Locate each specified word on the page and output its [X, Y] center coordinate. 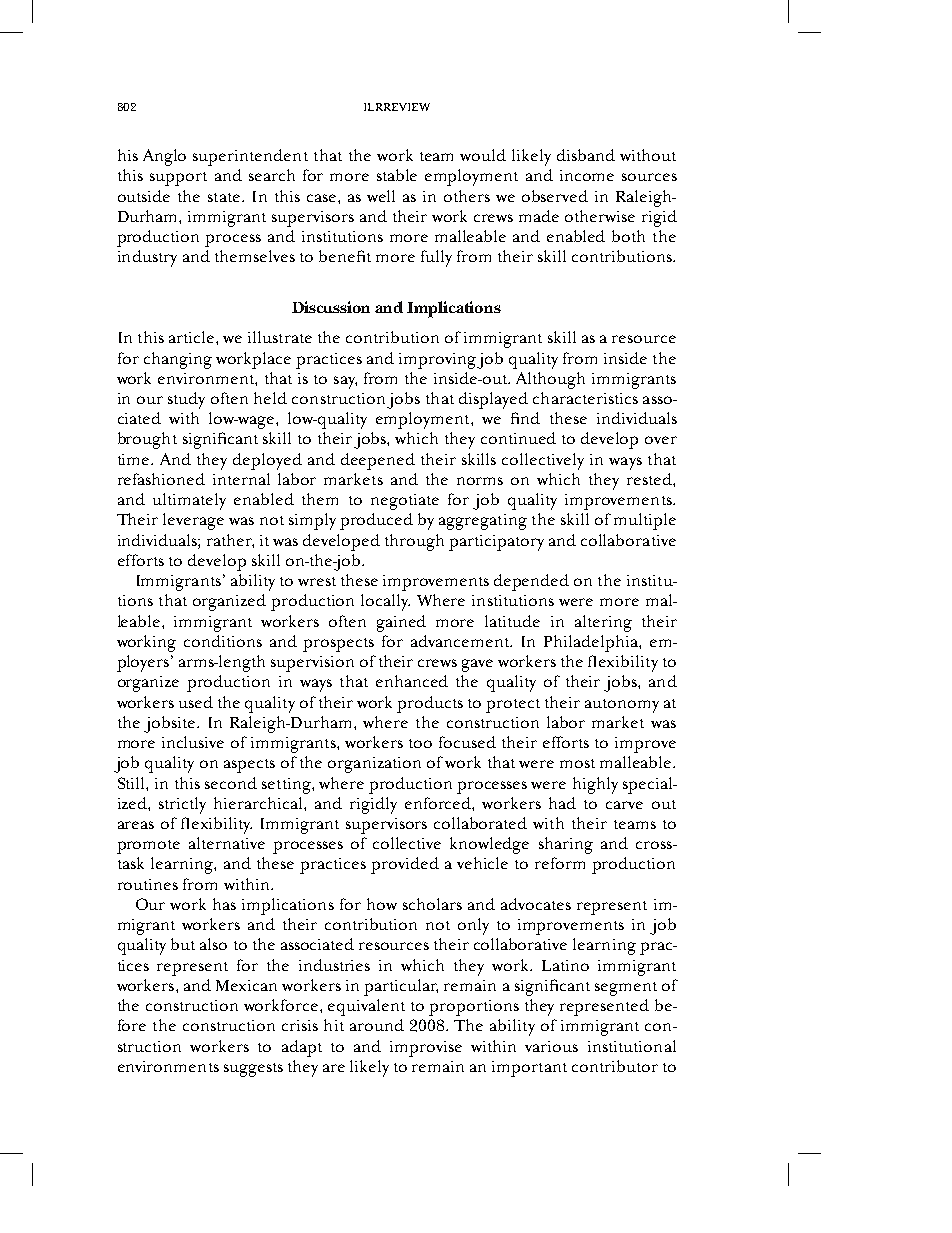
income [587, 175]
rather [230, 541]
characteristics [585, 398]
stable [397, 175]
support [178, 179]
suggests [253, 1070]
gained [401, 623]
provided [405, 865]
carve [624, 805]
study [186, 400]
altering [603, 623]
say [345, 382]
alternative [227, 843]
